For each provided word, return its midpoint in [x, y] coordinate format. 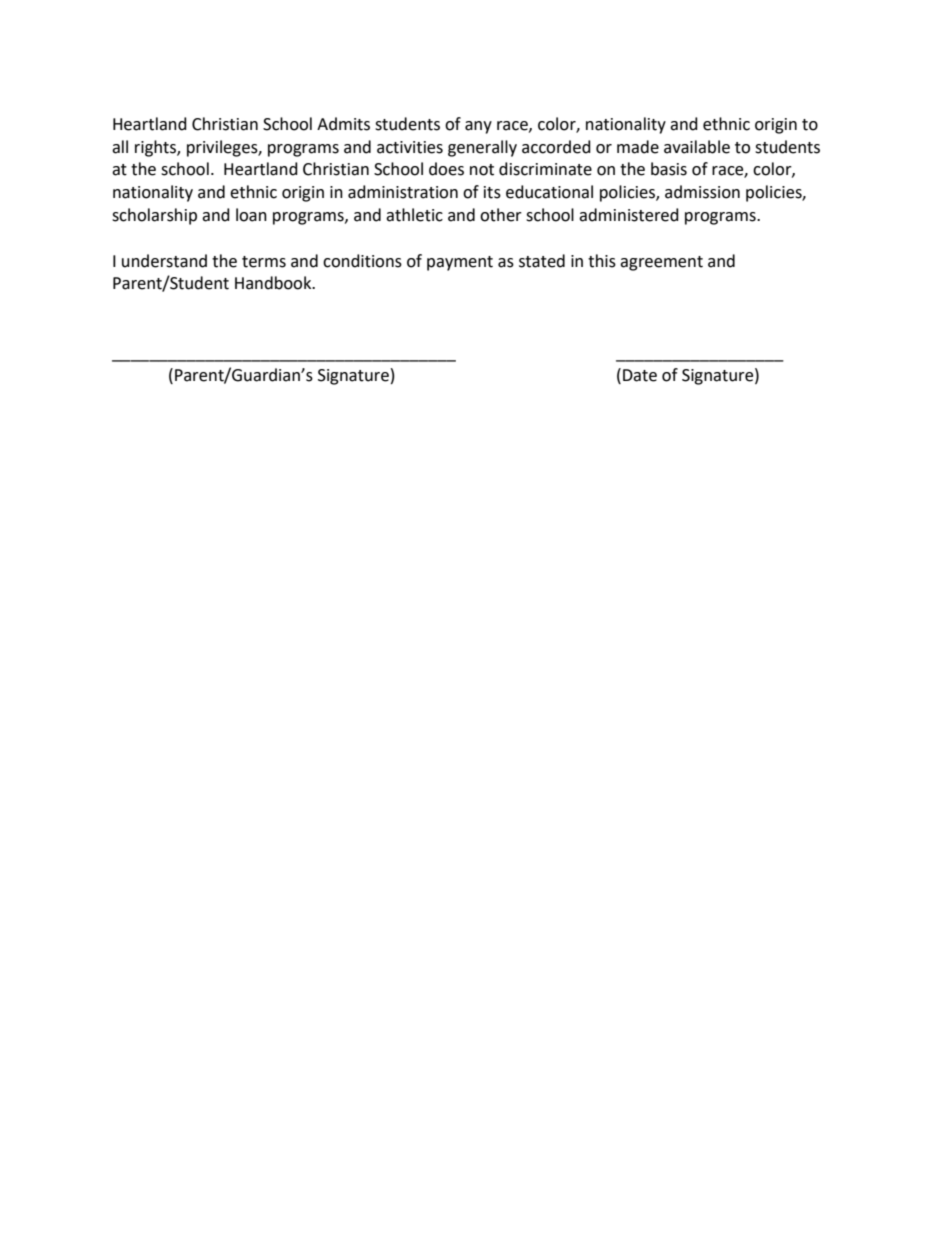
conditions [362, 261]
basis [669, 169]
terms [264, 262]
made [638, 147]
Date [640, 375]
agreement [661, 263]
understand [164, 261]
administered [629, 215]
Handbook [274, 283]
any [478, 127]
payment [460, 263]
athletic [414, 215]
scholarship [154, 216]
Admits [343, 124]
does [446, 169]
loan [251, 215]
